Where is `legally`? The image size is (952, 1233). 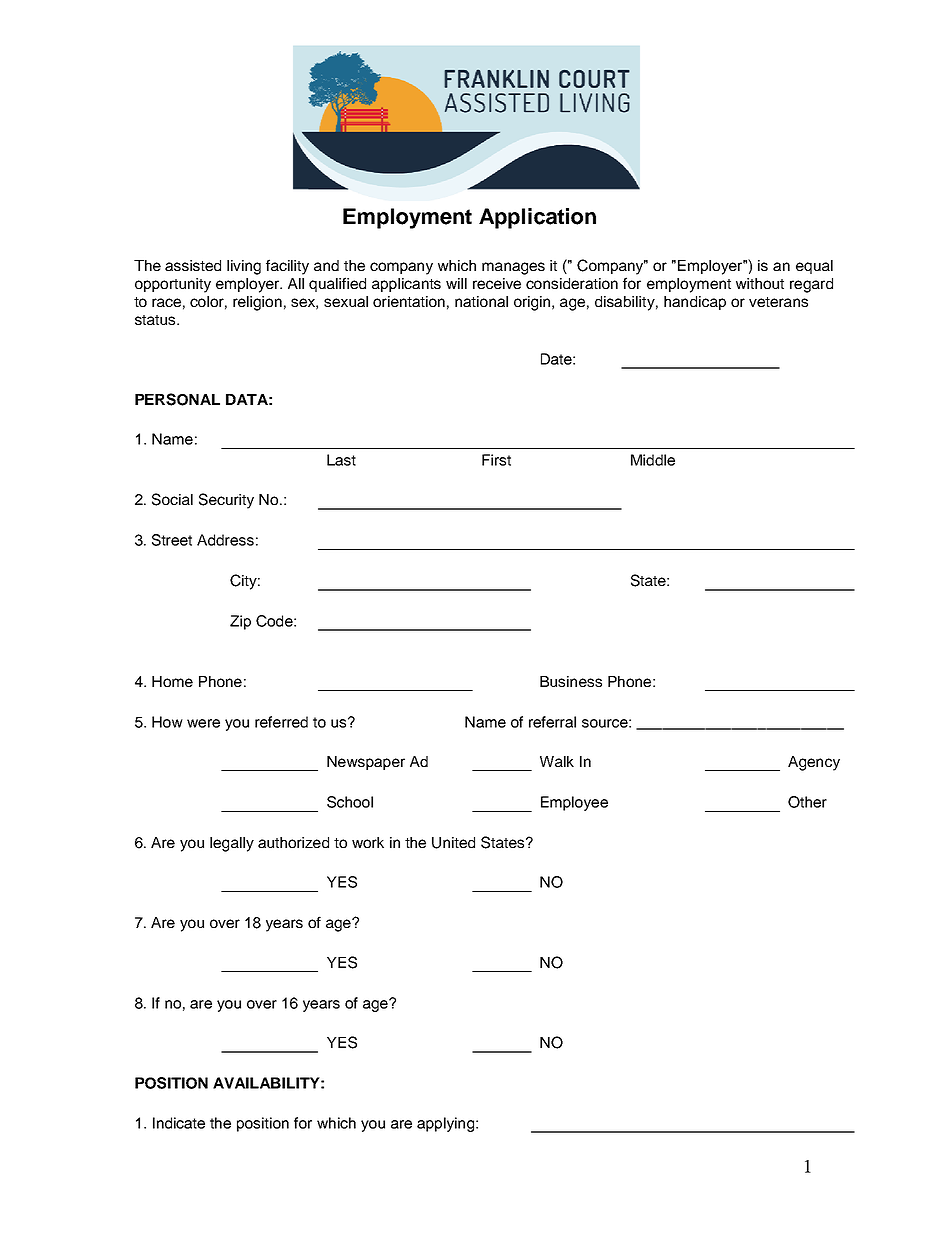
legally is located at coordinates (232, 844).
